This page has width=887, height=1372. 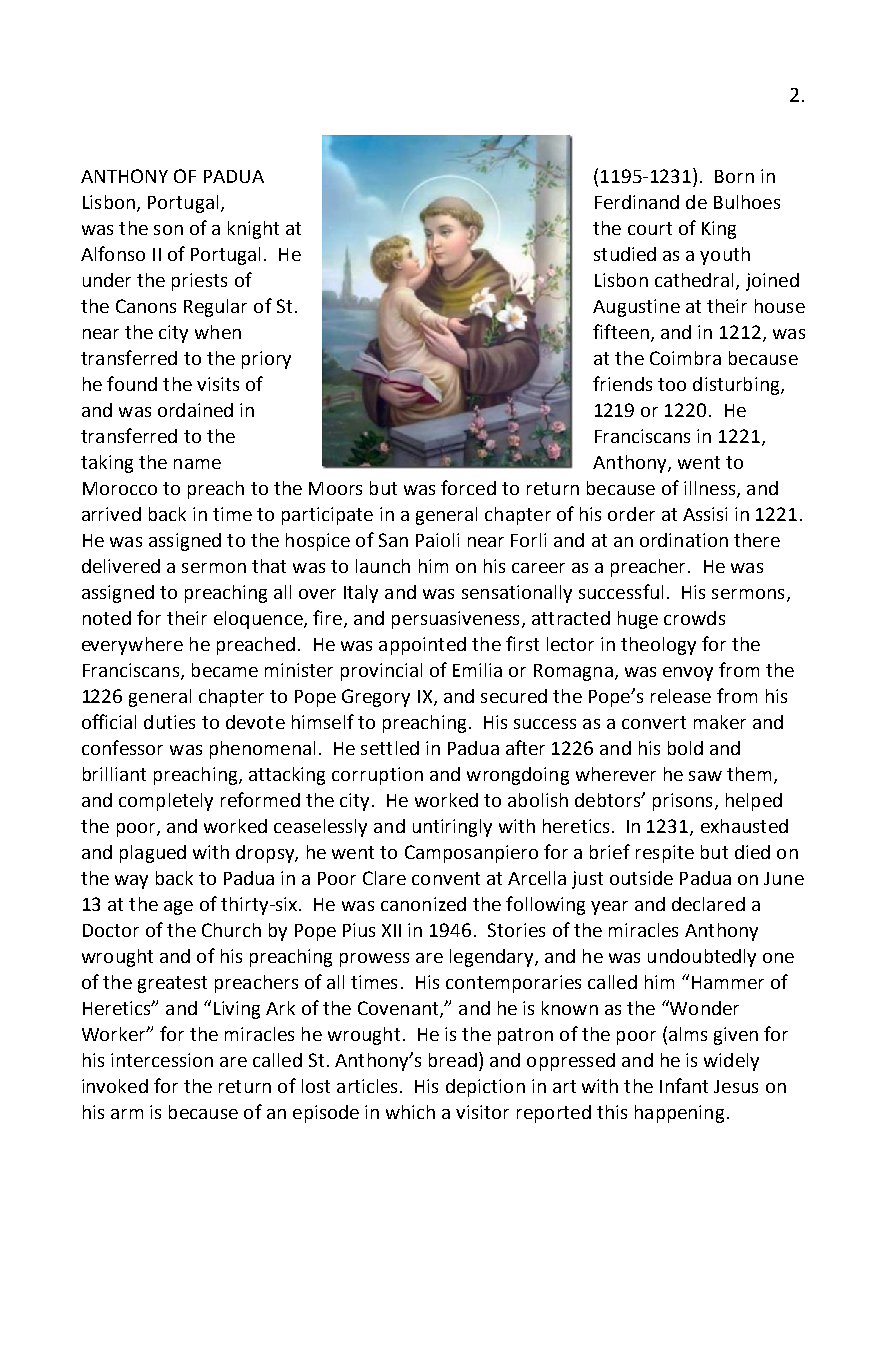 I want to click on crowds, so click(x=694, y=618).
